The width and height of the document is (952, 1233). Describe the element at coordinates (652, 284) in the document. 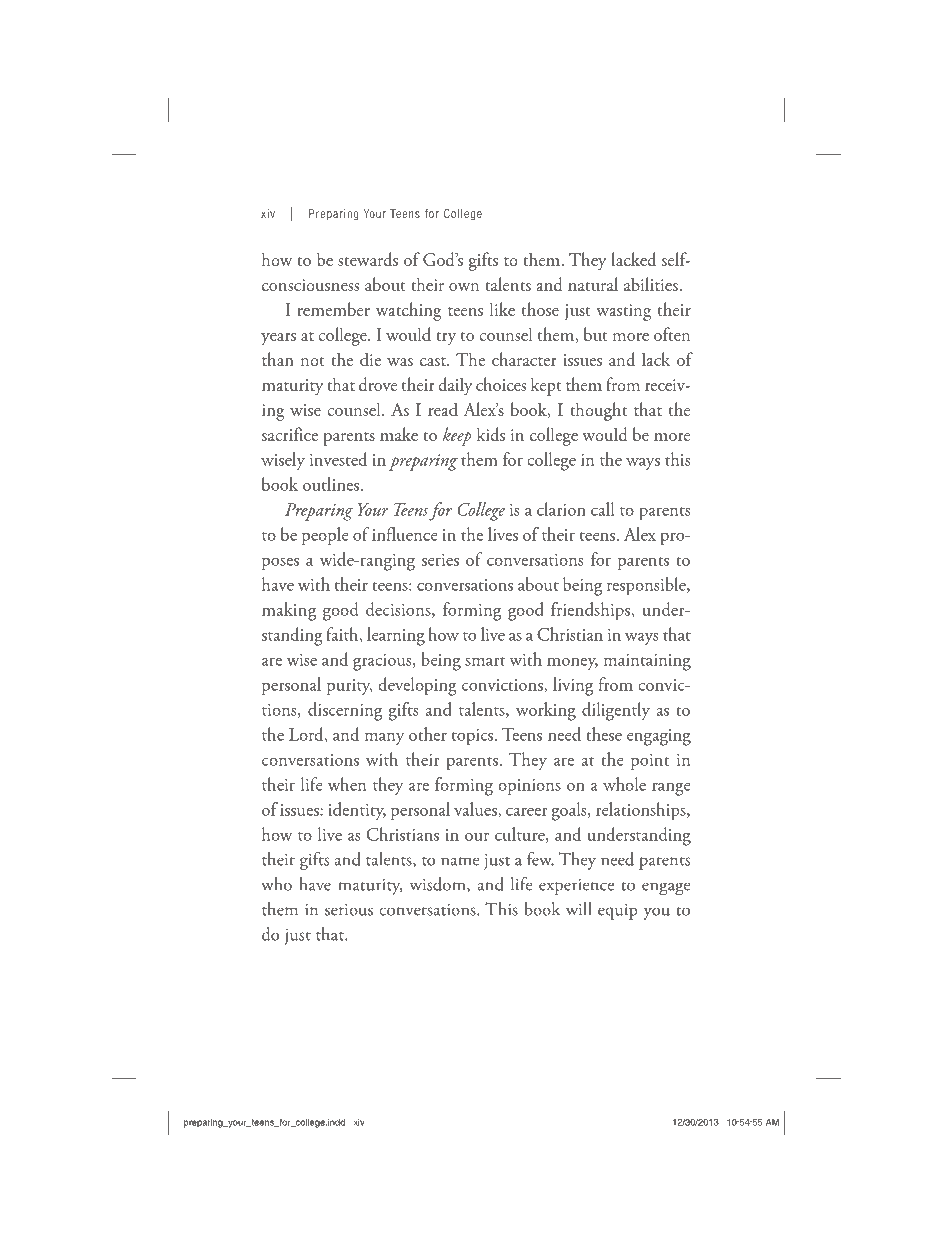

I see `abilities` at that location.
